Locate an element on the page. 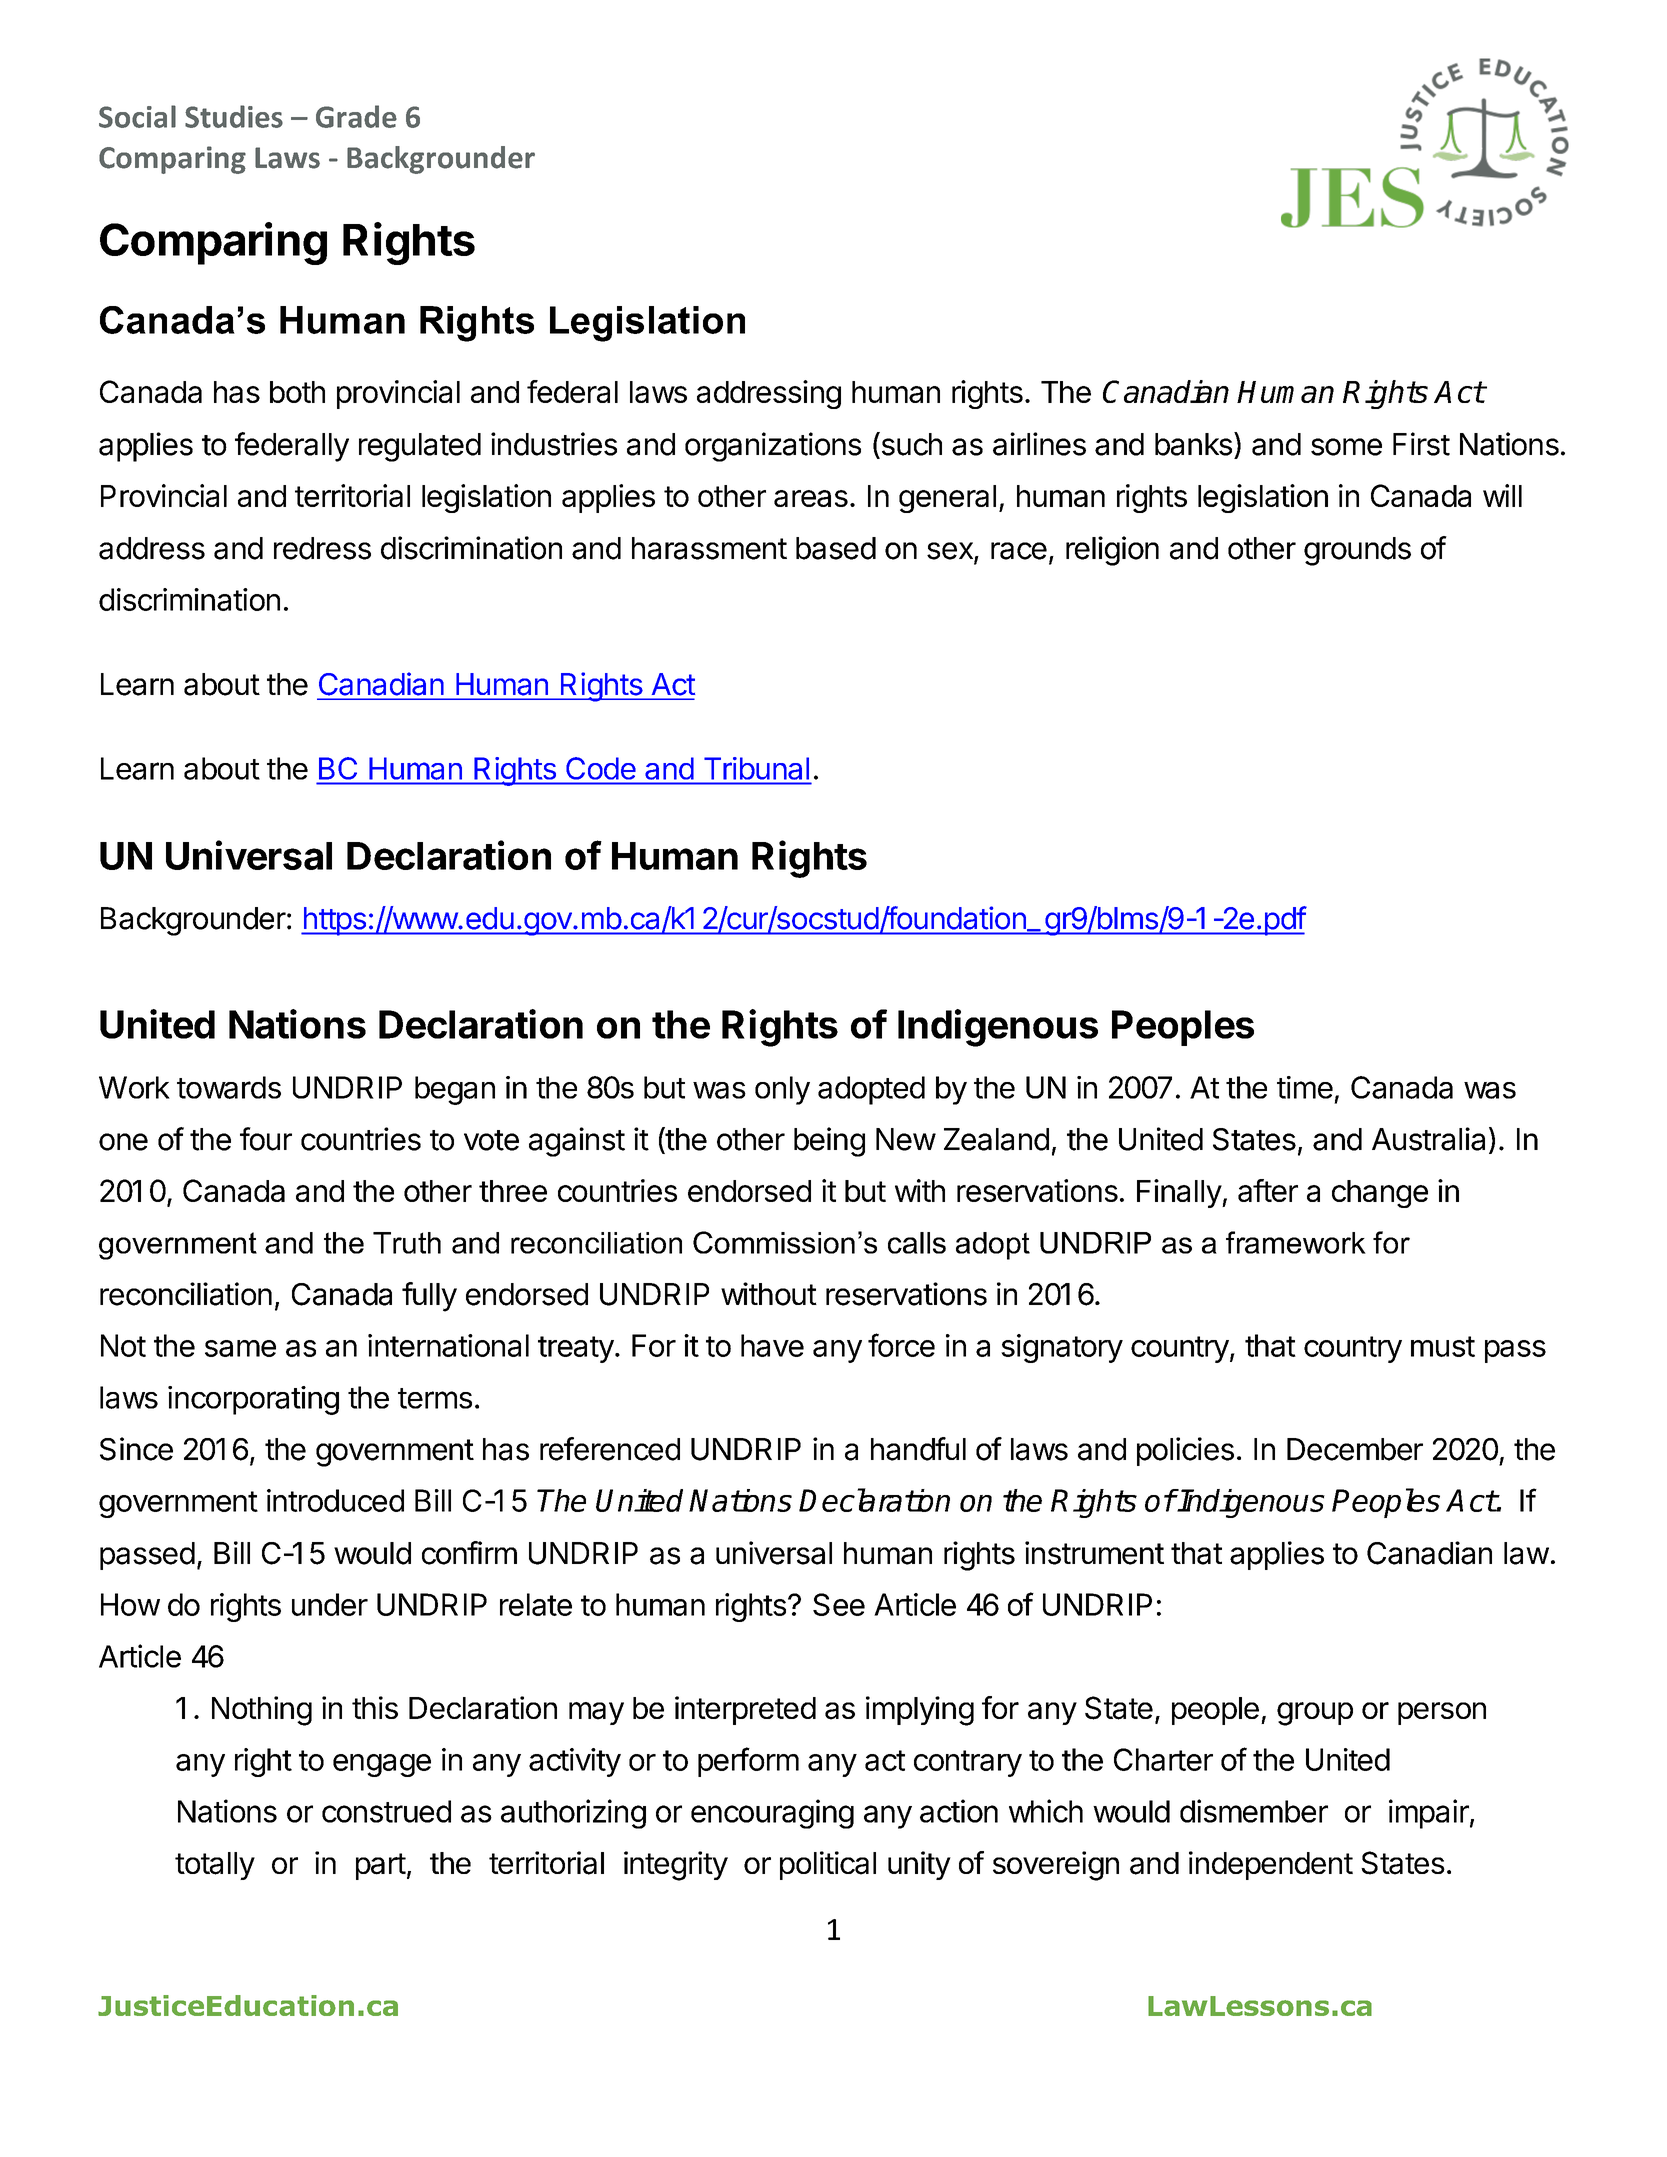  grounds is located at coordinates (1357, 551).
